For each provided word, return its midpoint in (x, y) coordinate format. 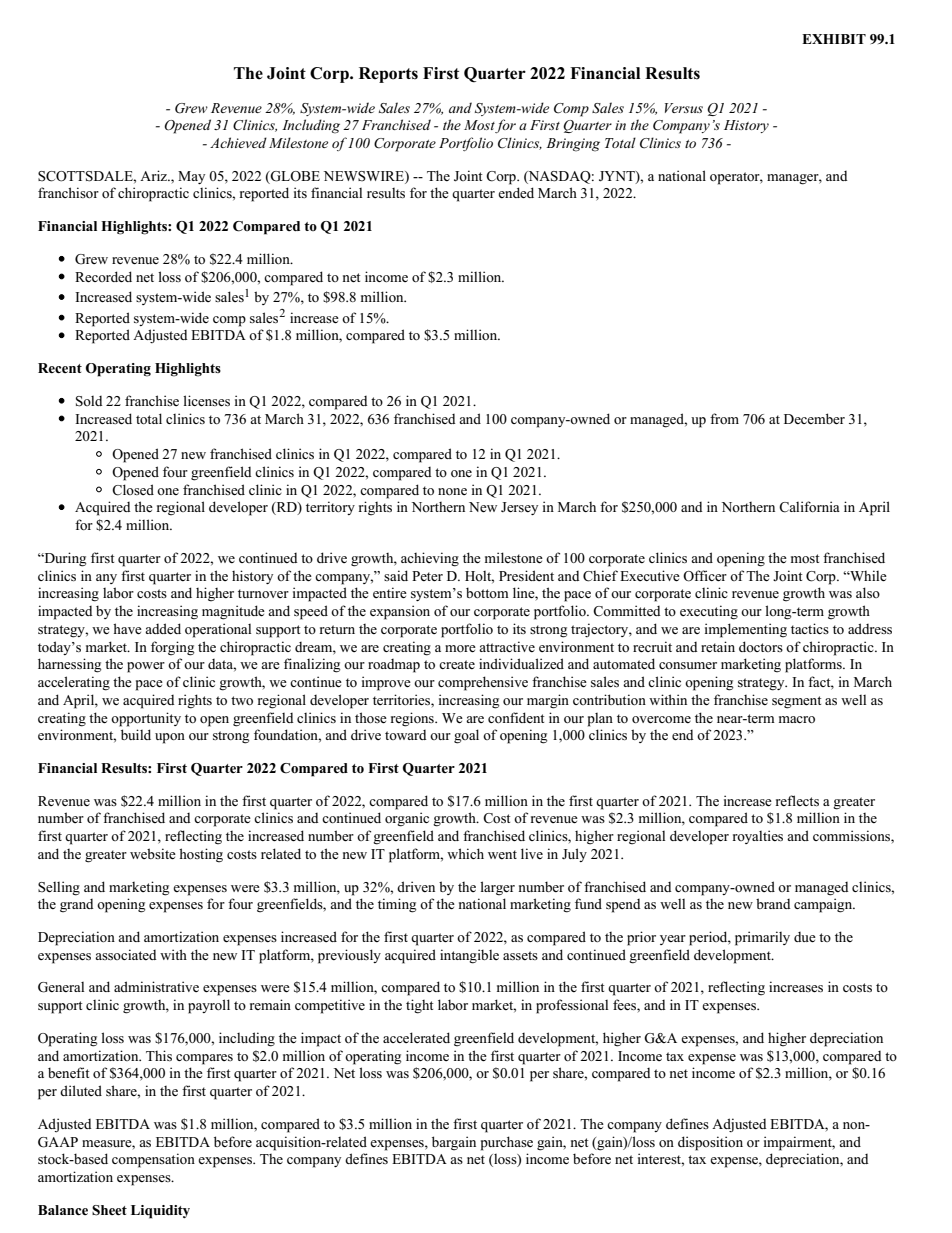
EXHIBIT (834, 39)
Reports (388, 75)
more (460, 648)
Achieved (238, 142)
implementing (746, 630)
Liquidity (160, 1212)
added (163, 628)
